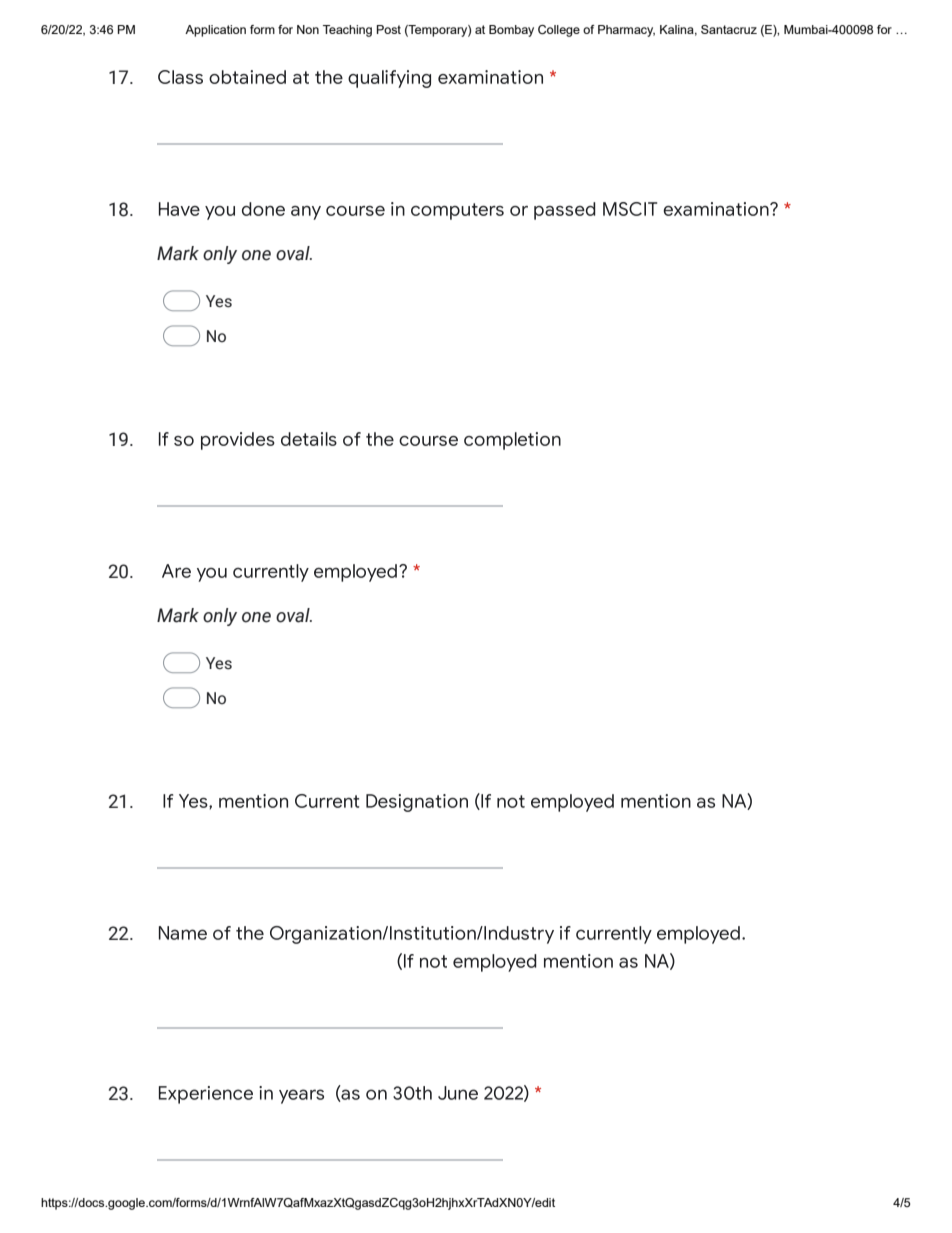 This screenshot has height=1233, width=952. Describe the element at coordinates (512, 441) in the screenshot. I see `completion` at that location.
